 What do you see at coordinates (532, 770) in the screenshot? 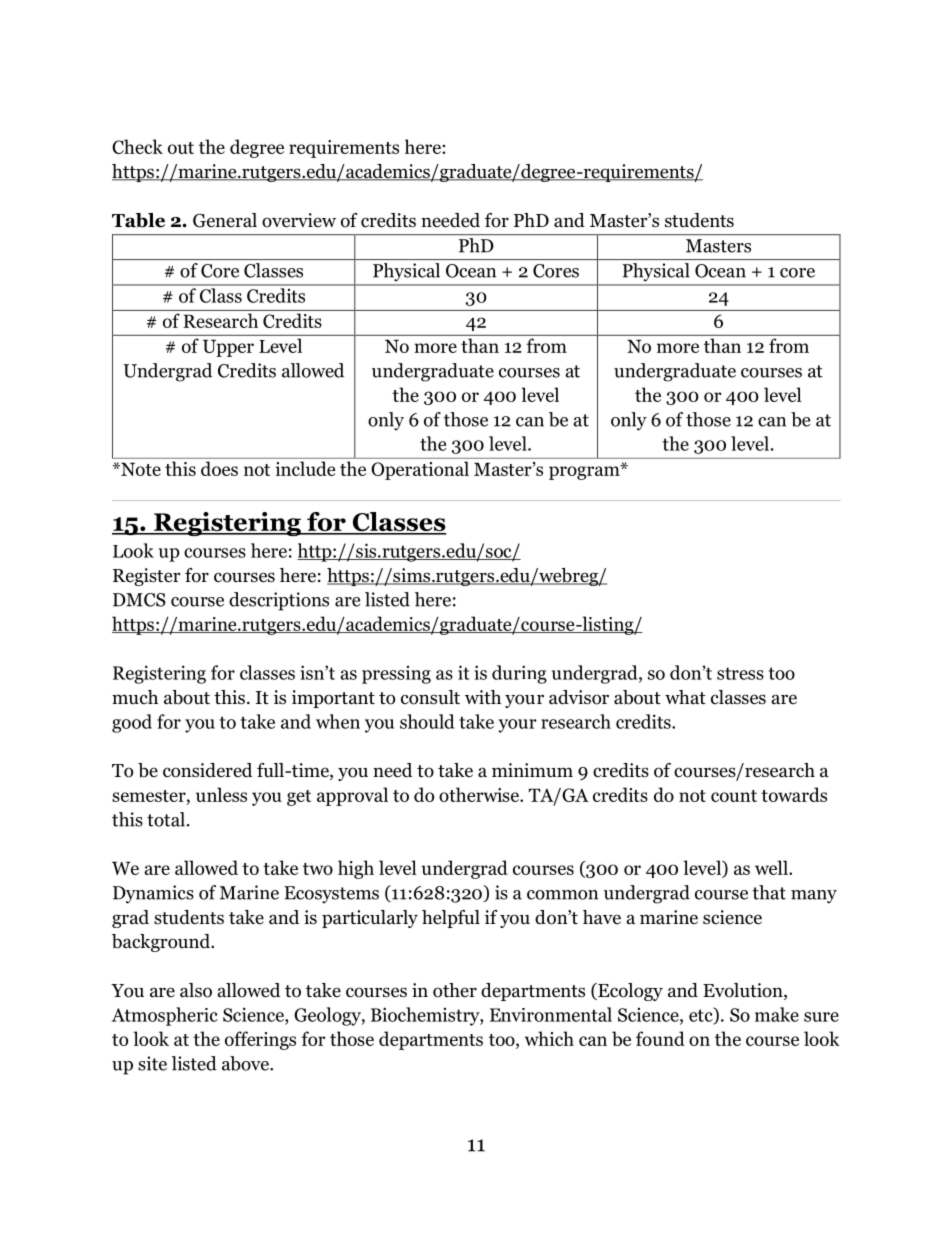
I see `minimum` at bounding box center [532, 770].
